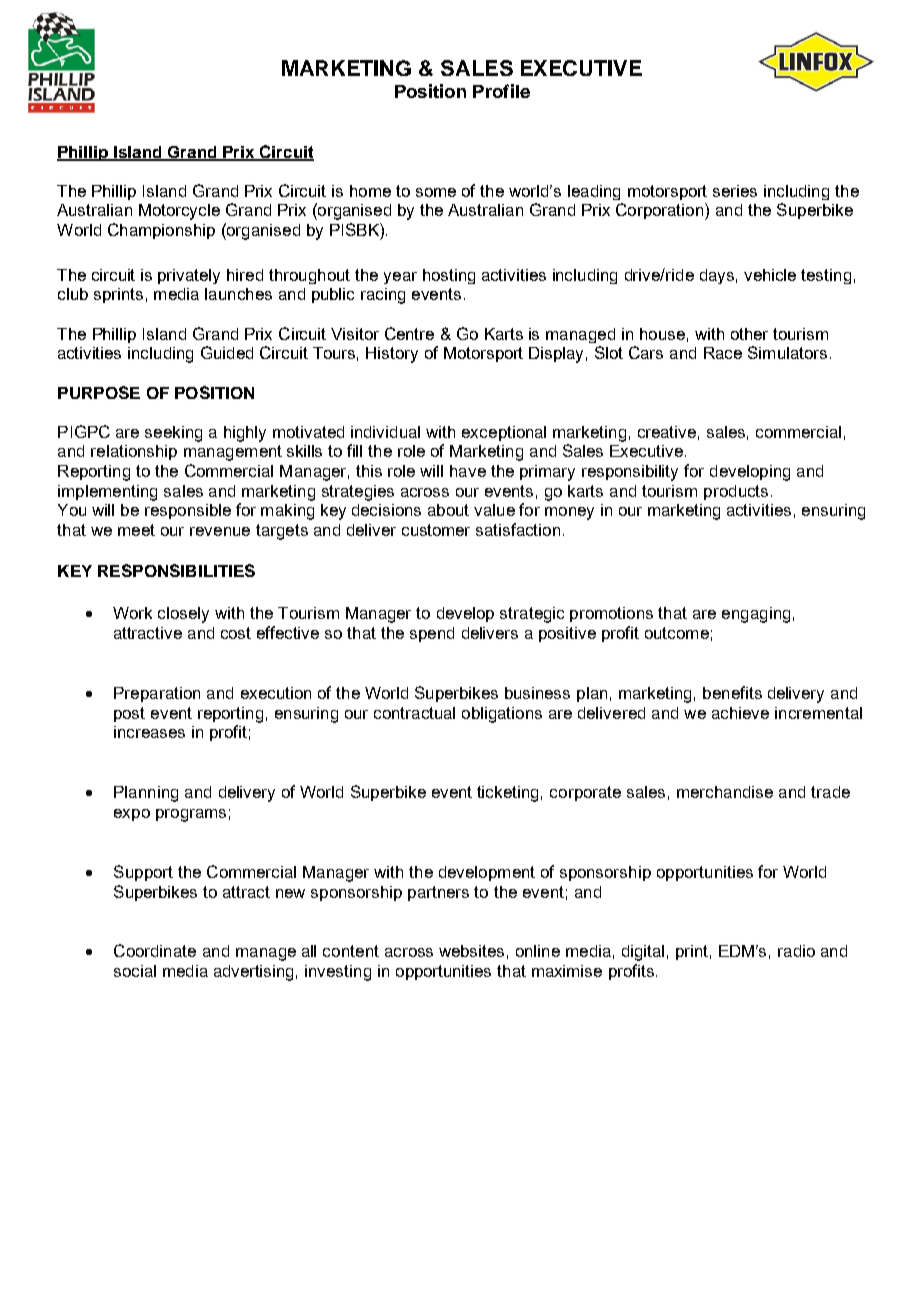 The height and width of the screenshot is (1307, 924). What do you see at coordinates (723, 353) in the screenshot?
I see `Race` at bounding box center [723, 353].
